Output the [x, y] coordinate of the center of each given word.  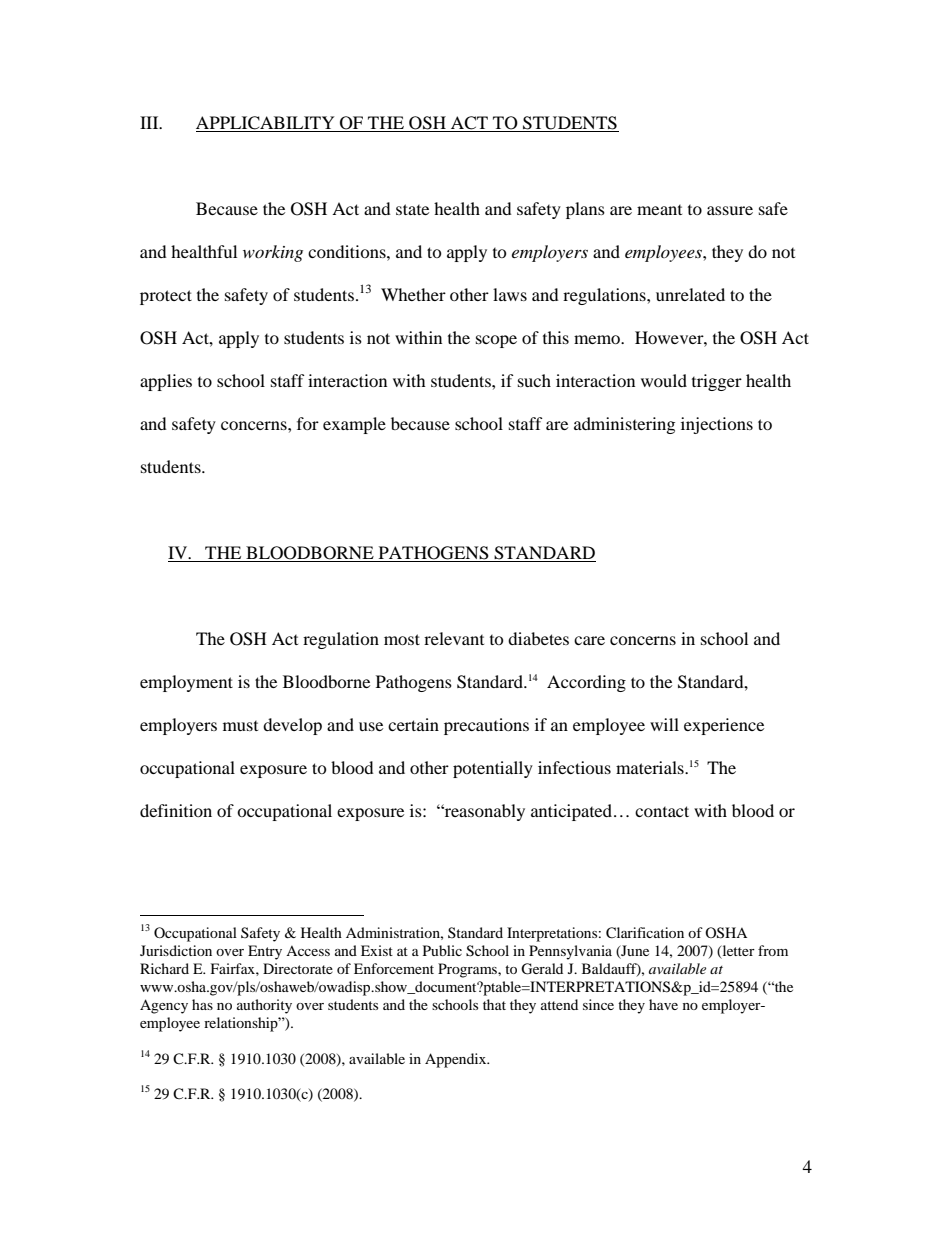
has [202, 1004]
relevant [454, 638]
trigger [717, 382]
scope [496, 341]
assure [730, 210]
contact [662, 811]
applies [166, 382]
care [589, 640]
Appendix [457, 1060]
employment [186, 683]
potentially [493, 769]
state [412, 209]
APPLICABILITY [266, 124]
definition [176, 810]
